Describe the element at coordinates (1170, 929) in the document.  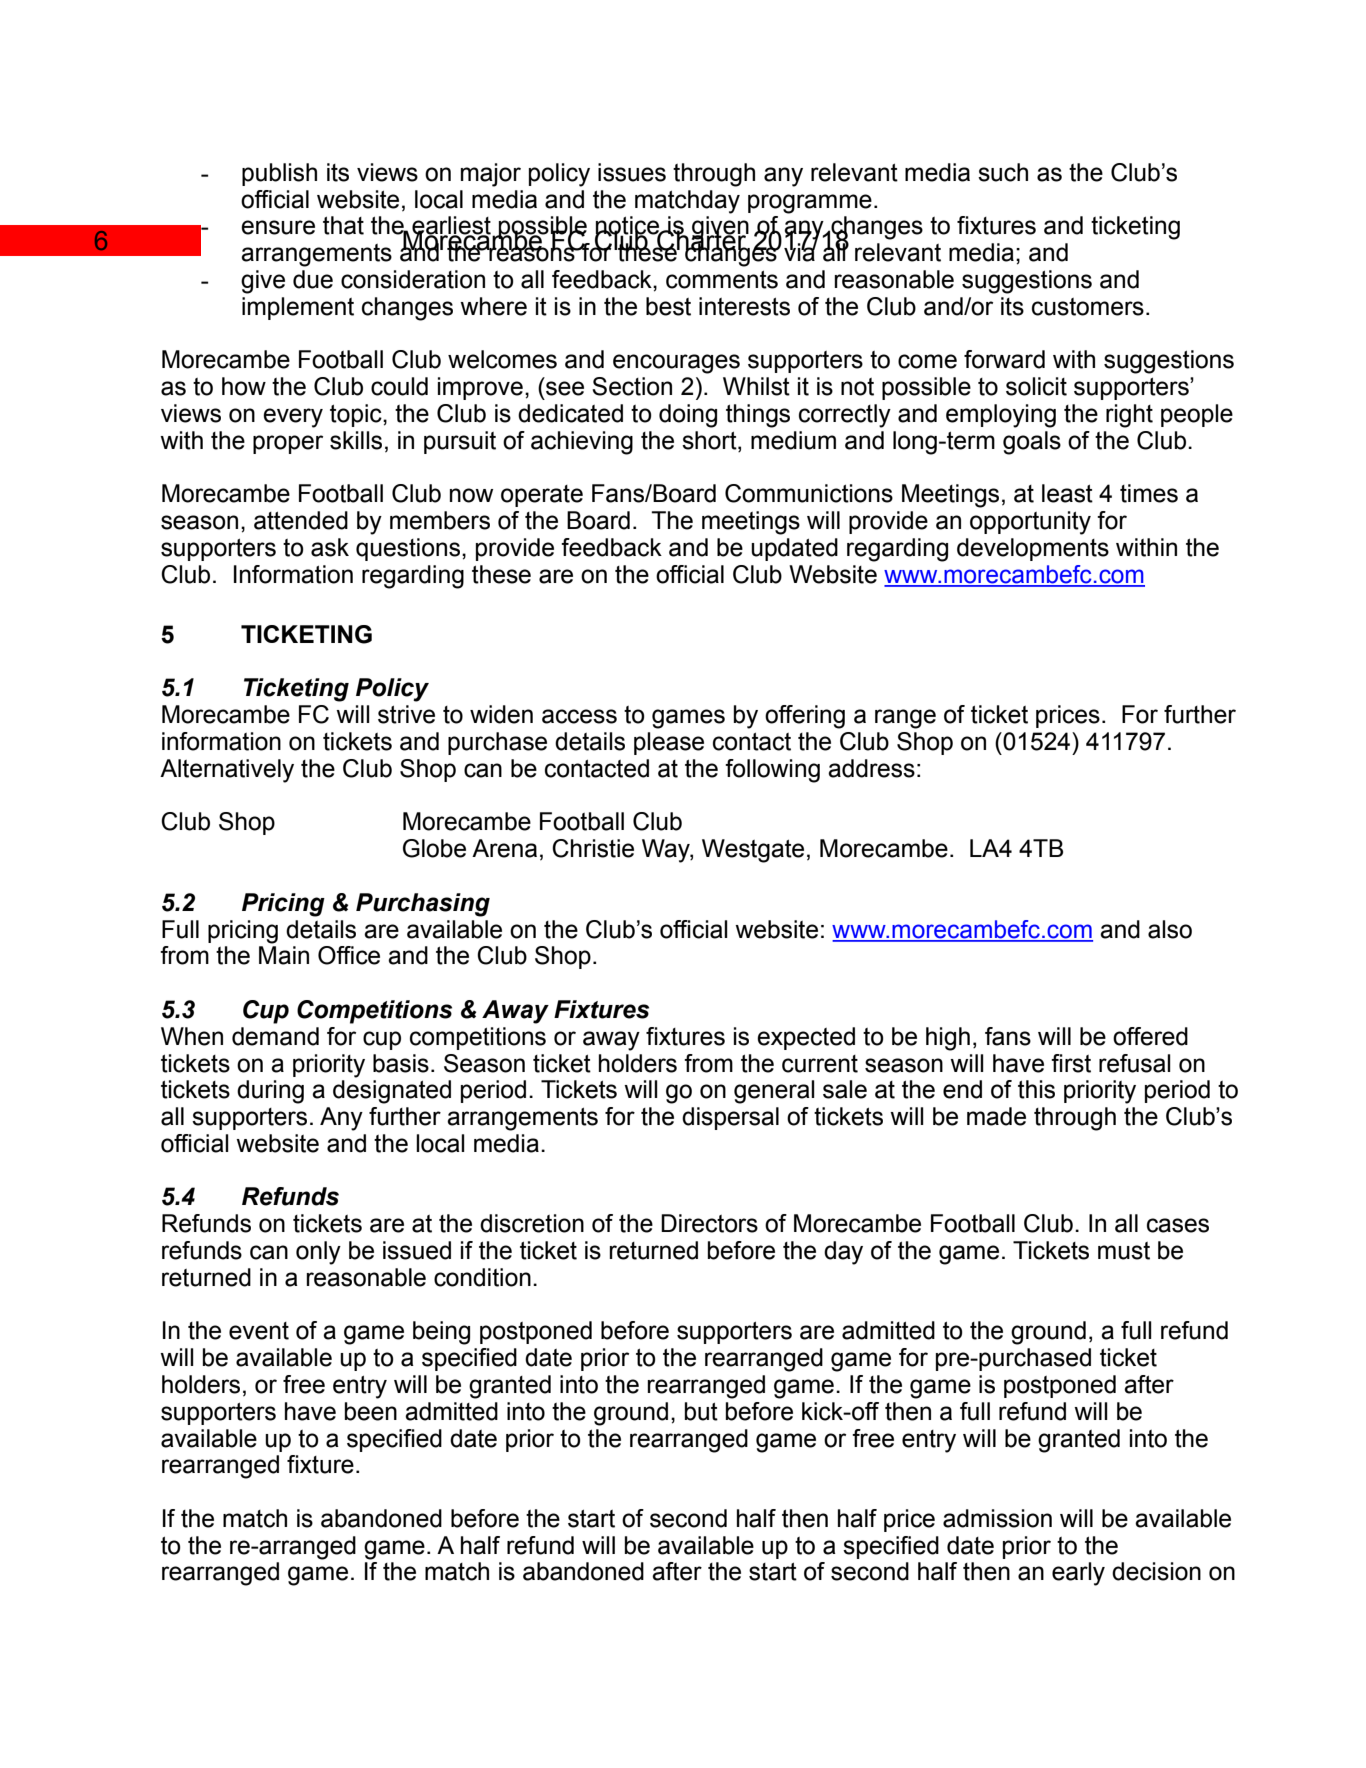
I see `also` at that location.
